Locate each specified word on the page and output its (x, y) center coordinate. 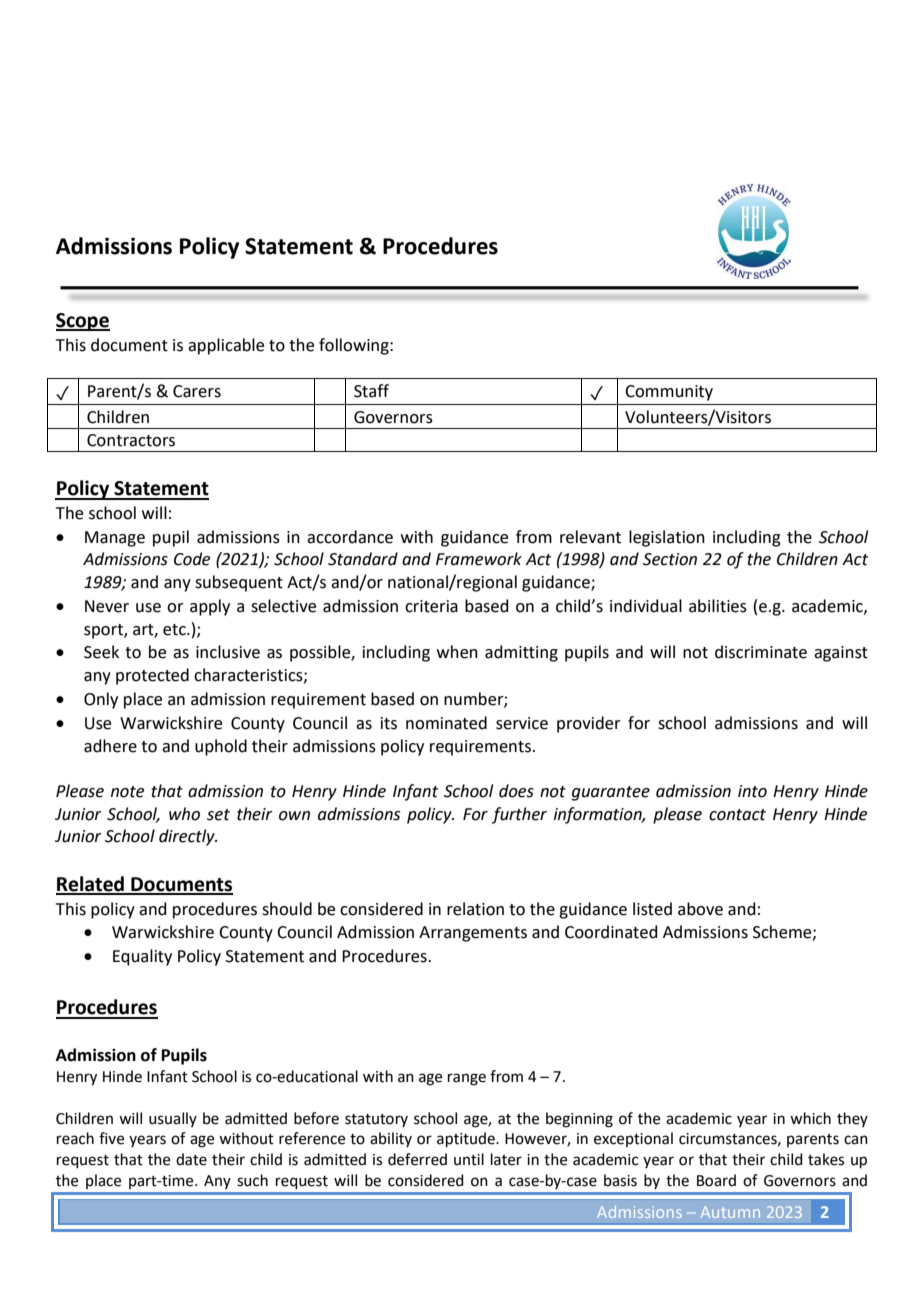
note (127, 792)
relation (475, 909)
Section (670, 559)
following (355, 346)
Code (192, 559)
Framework (479, 559)
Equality (142, 957)
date (191, 1159)
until (469, 1159)
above (700, 909)
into (752, 791)
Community (669, 393)
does (516, 791)
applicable (226, 346)
